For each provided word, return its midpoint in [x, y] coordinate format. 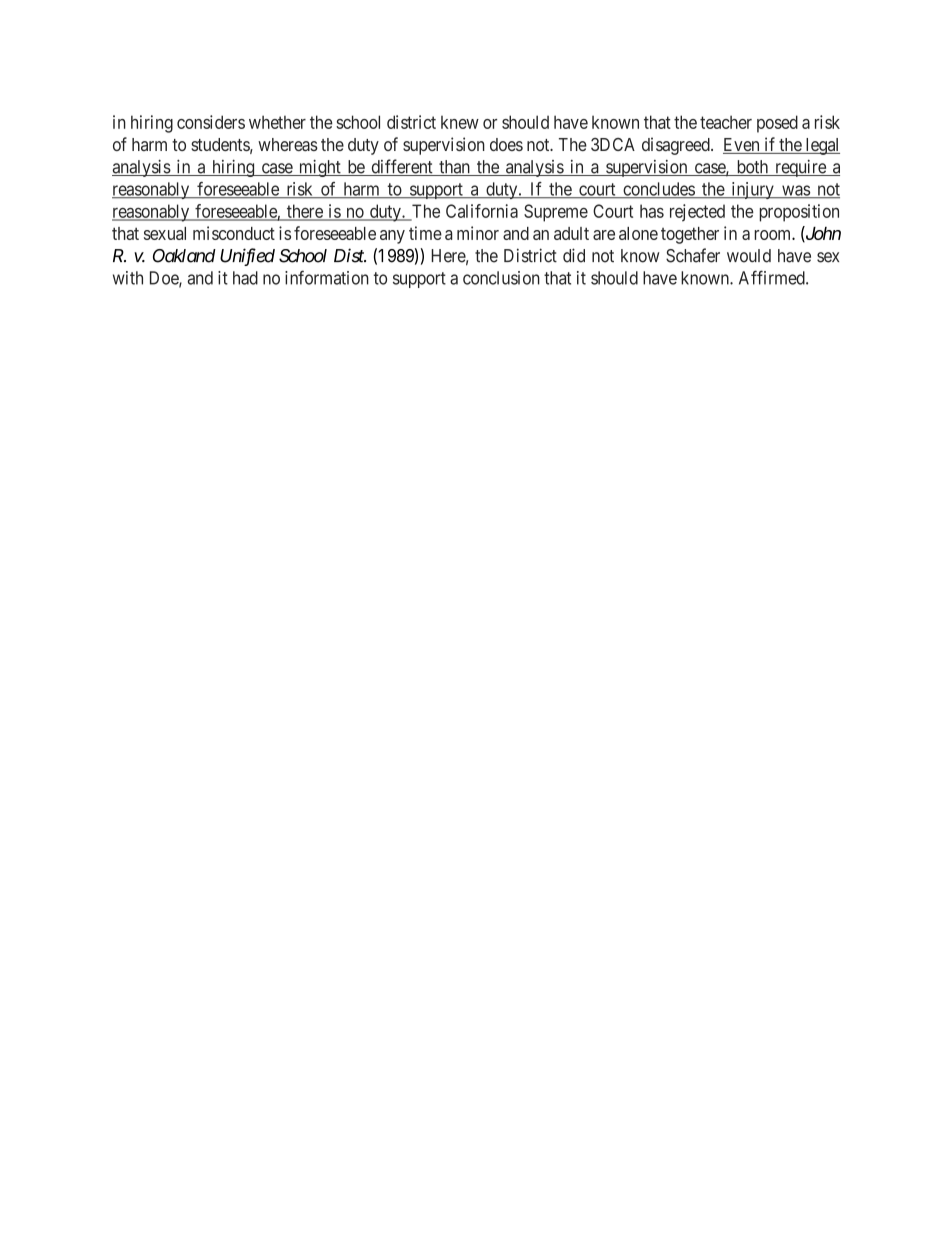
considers [211, 122]
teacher [726, 122]
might [320, 168]
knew [460, 122]
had [245, 278]
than [454, 168]
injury [752, 190]
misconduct [234, 233]
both [752, 168]
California [482, 211]
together [690, 235]
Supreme [556, 213]
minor [478, 233]
